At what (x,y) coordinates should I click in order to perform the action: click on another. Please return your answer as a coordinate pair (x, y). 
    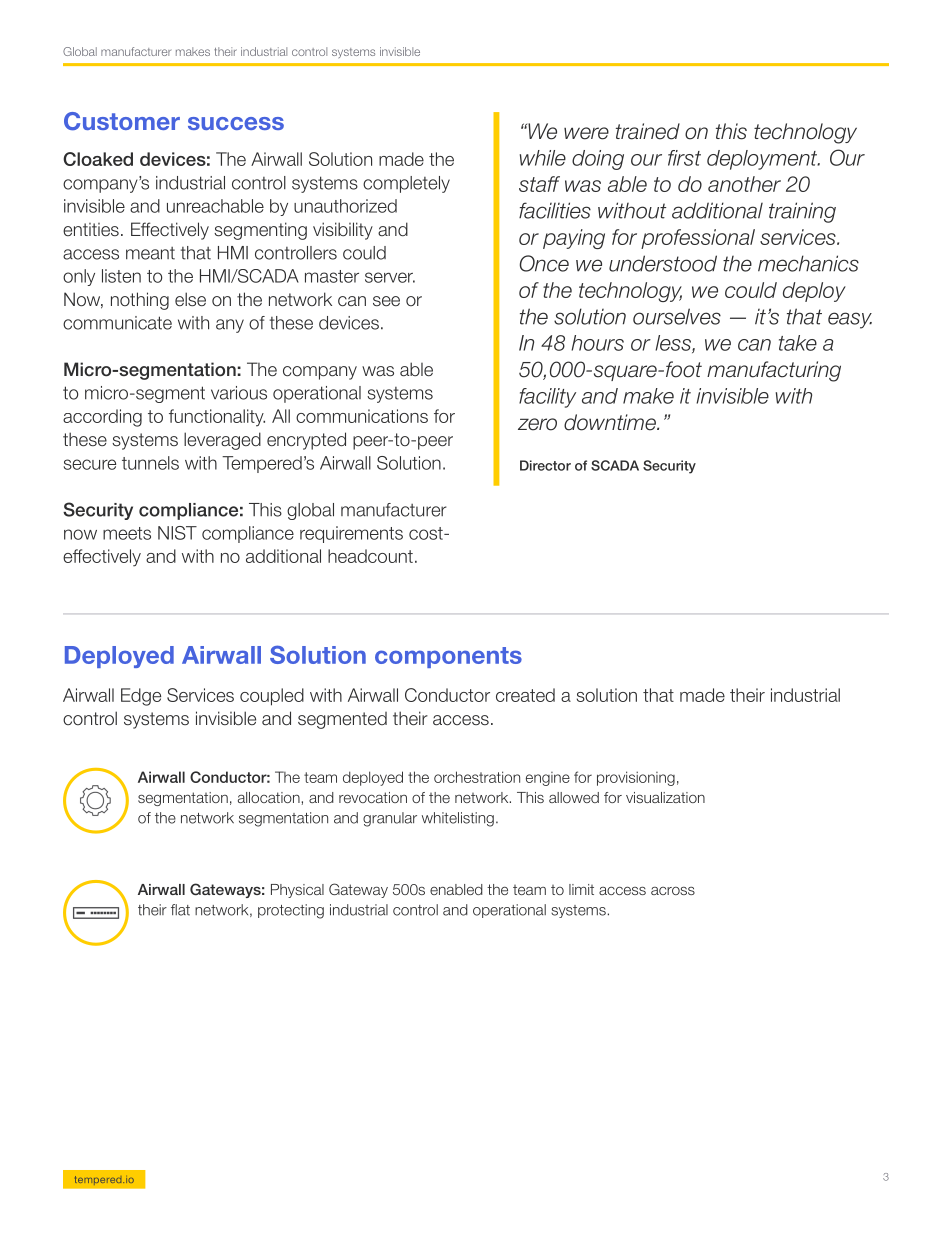
    Looking at the image, I should click on (744, 184).
